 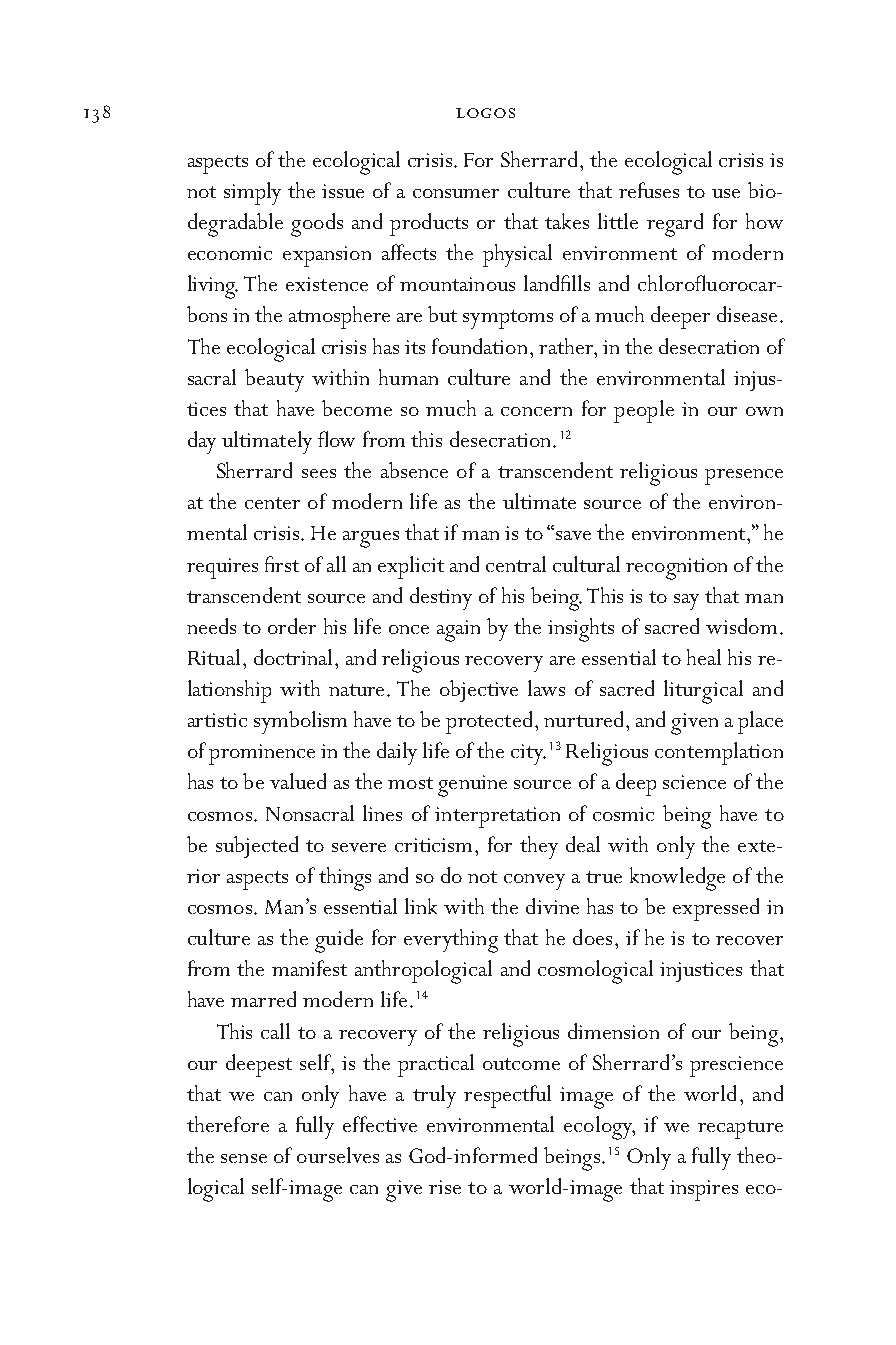 I want to click on simply, so click(x=252, y=193).
